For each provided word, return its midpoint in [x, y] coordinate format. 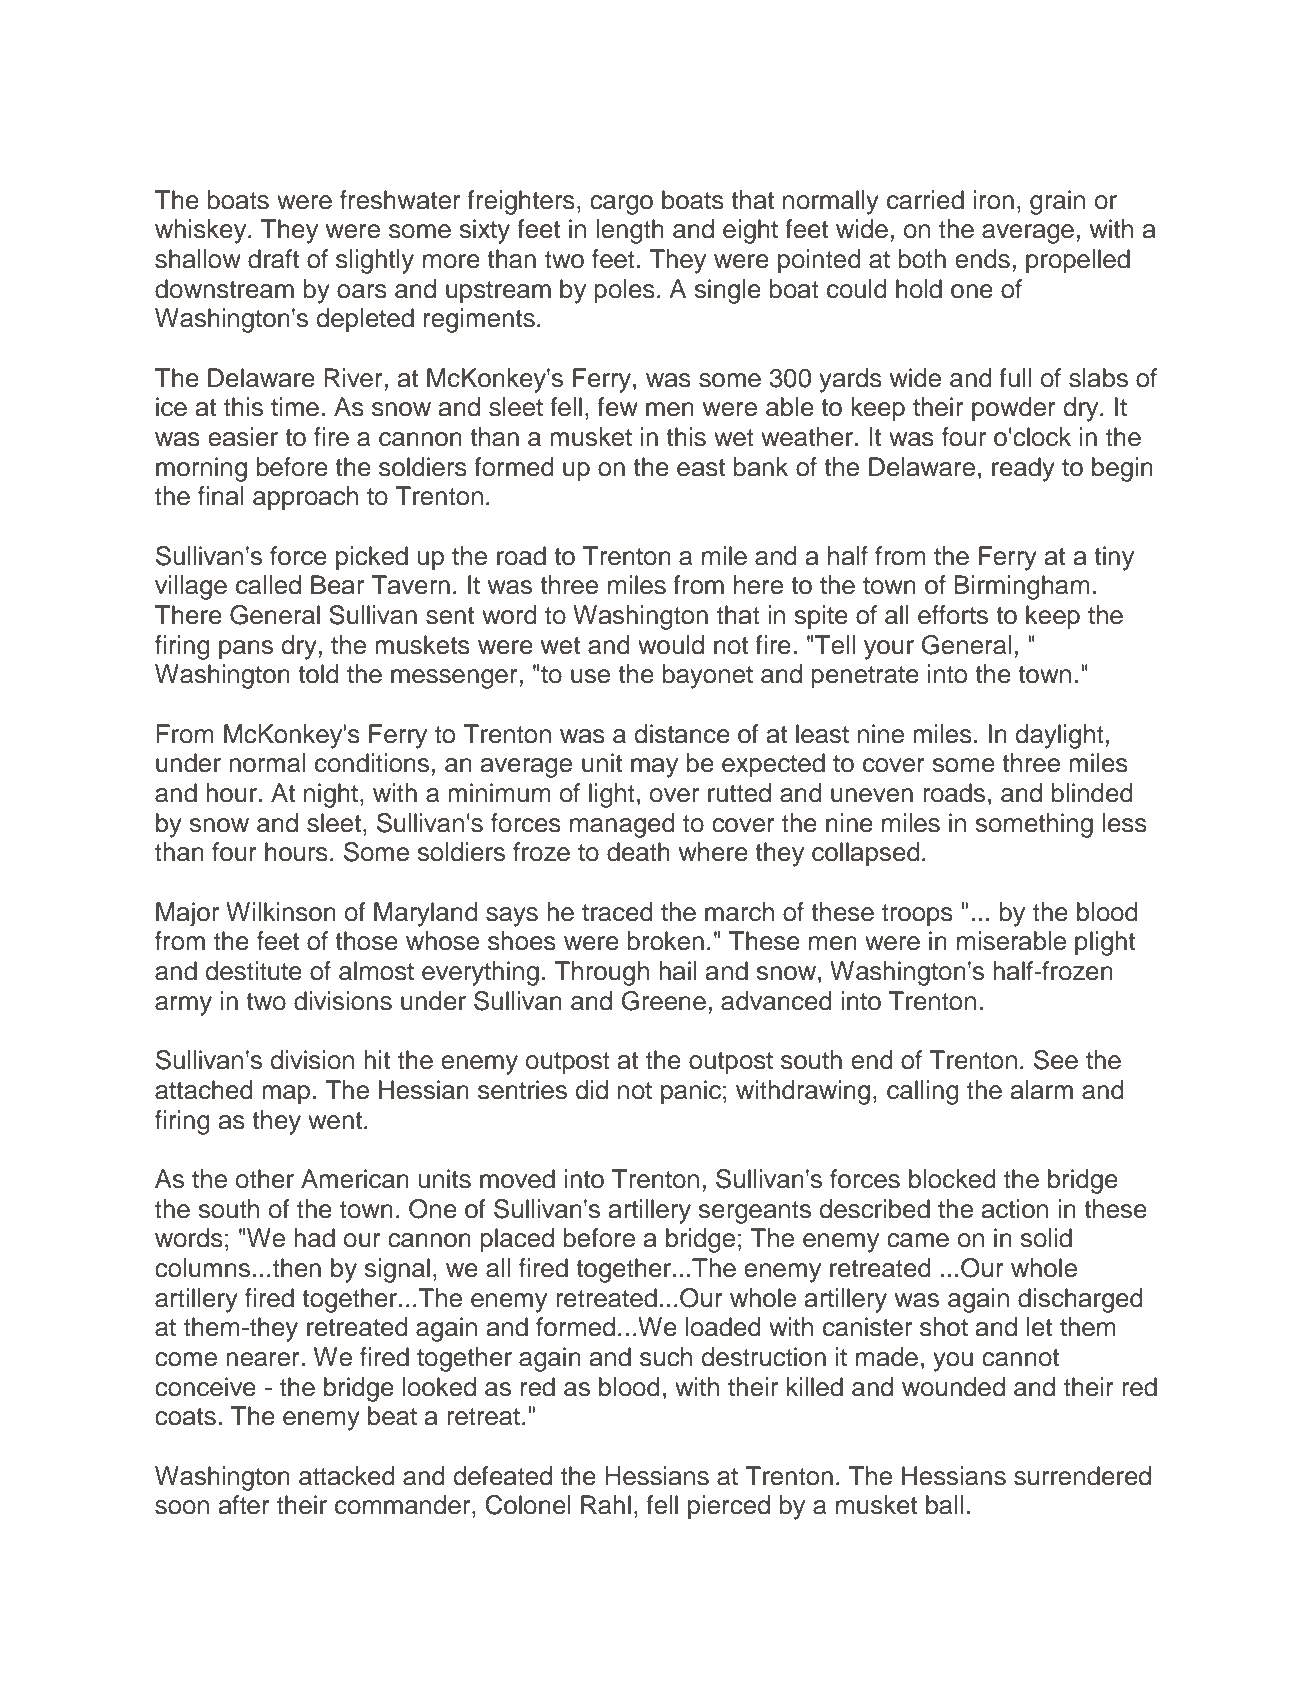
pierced [729, 1507]
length [630, 231]
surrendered [1082, 1476]
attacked [347, 1476]
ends [982, 259]
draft [273, 259]
